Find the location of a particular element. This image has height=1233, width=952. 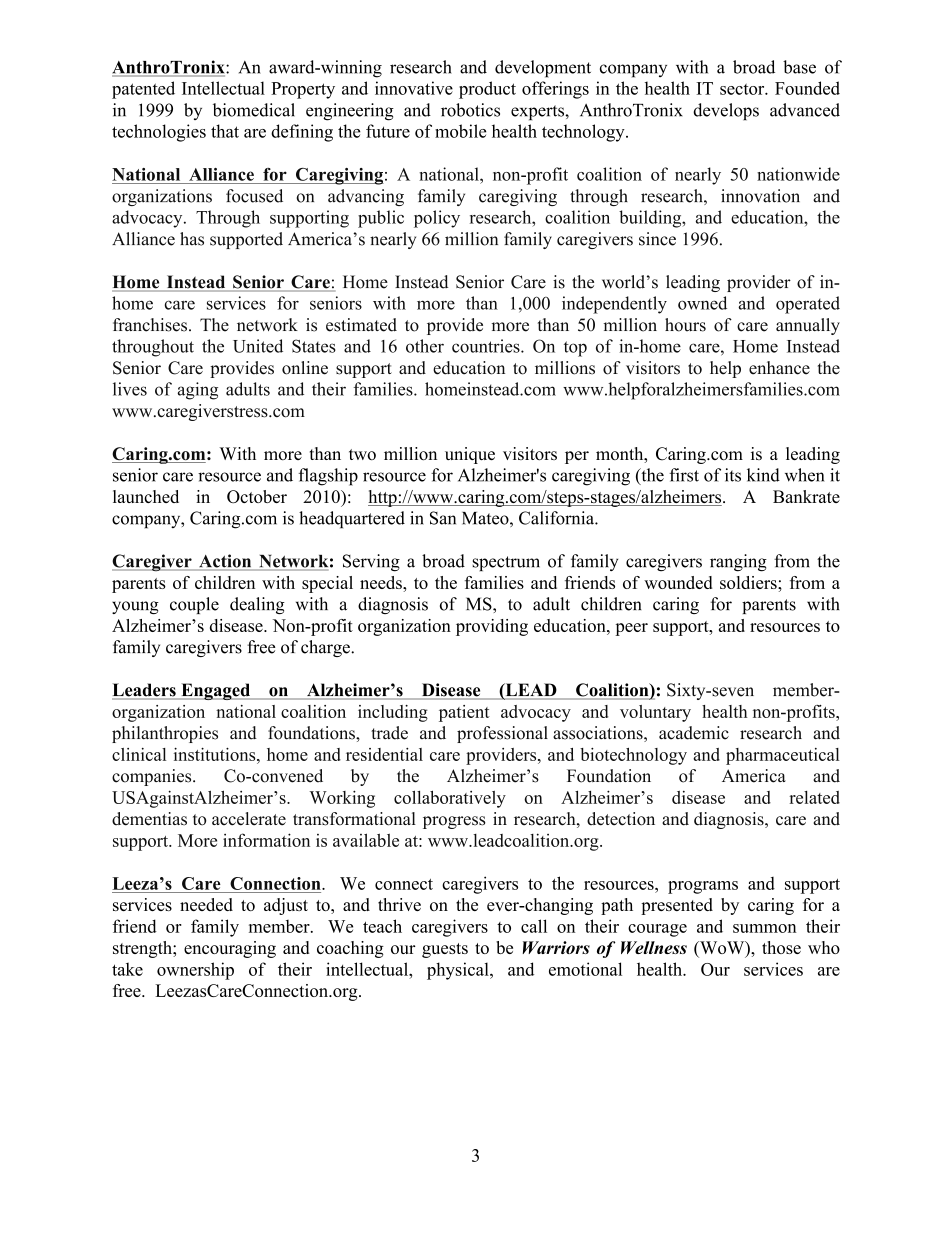

October is located at coordinates (257, 496).
